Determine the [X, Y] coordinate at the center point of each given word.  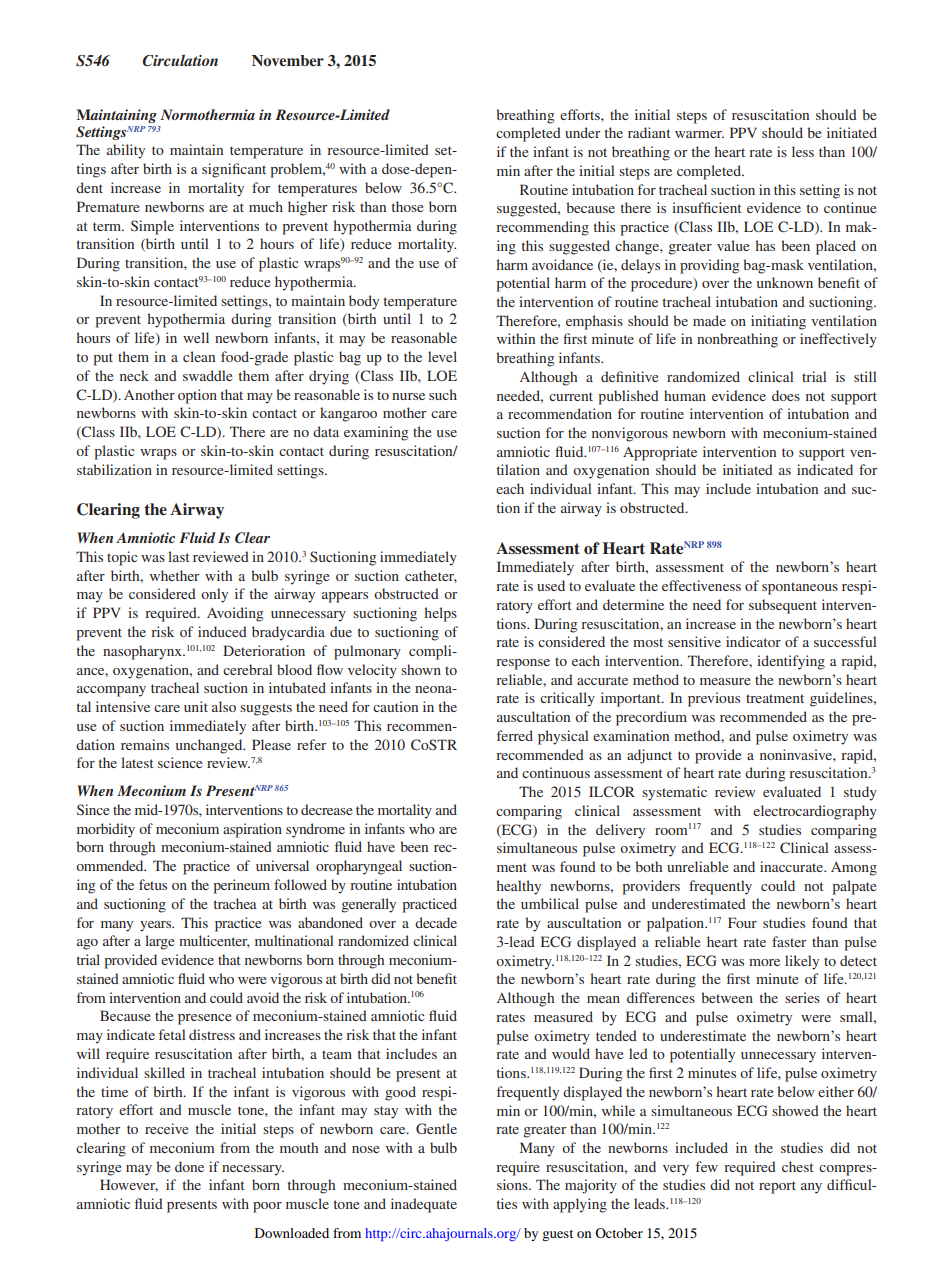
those [407, 206]
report [777, 1187]
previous [714, 699]
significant [234, 170]
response [523, 664]
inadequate [424, 1205]
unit [196, 706]
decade [436, 922]
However [129, 1185]
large [159, 942]
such [443, 394]
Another [149, 394]
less [803, 151]
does [786, 395]
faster [789, 941]
